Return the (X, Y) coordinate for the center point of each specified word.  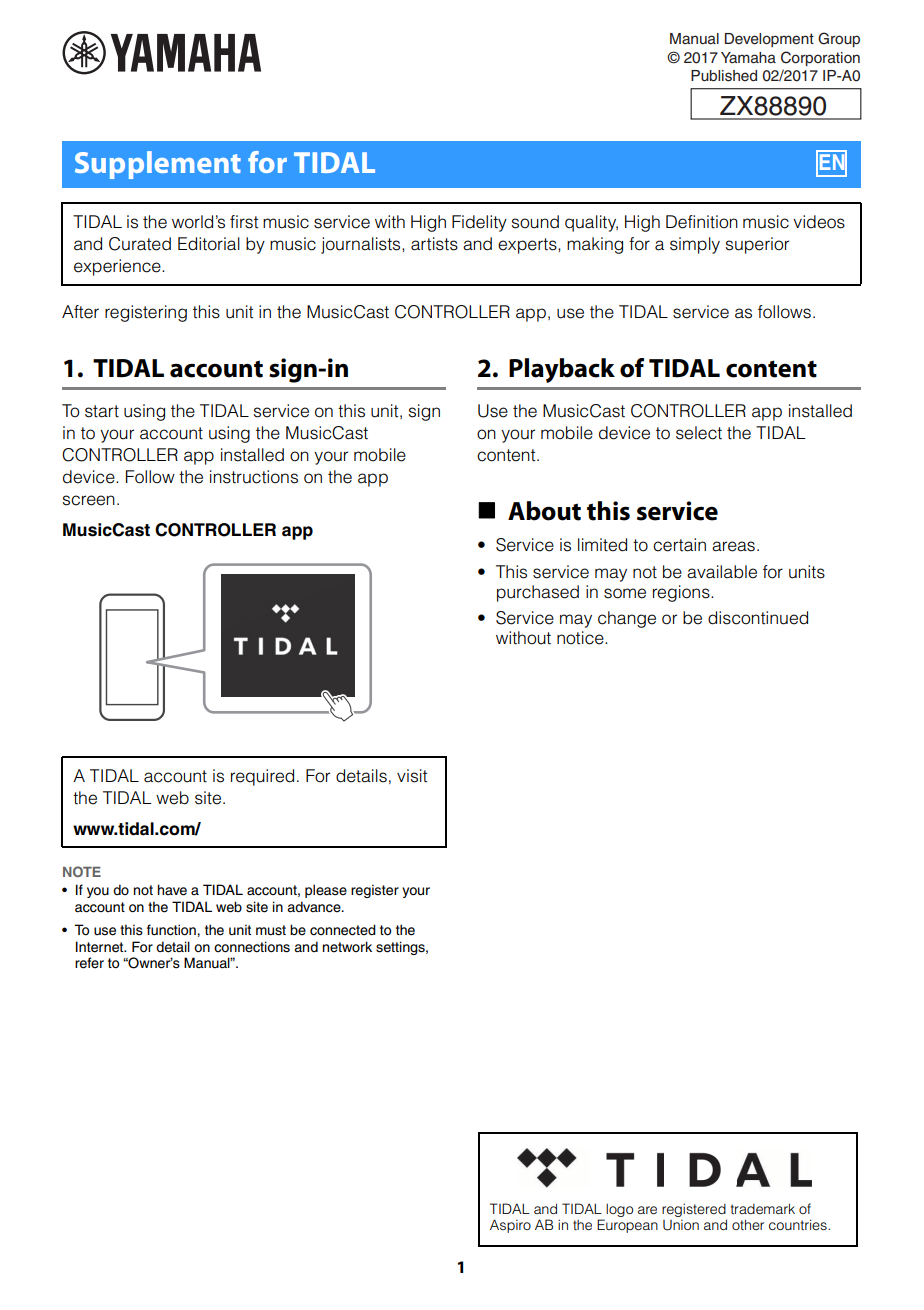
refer (89, 963)
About (544, 511)
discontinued (758, 618)
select (699, 433)
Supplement (158, 165)
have (172, 890)
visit (412, 776)
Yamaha (748, 57)
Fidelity (479, 223)
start (102, 411)
